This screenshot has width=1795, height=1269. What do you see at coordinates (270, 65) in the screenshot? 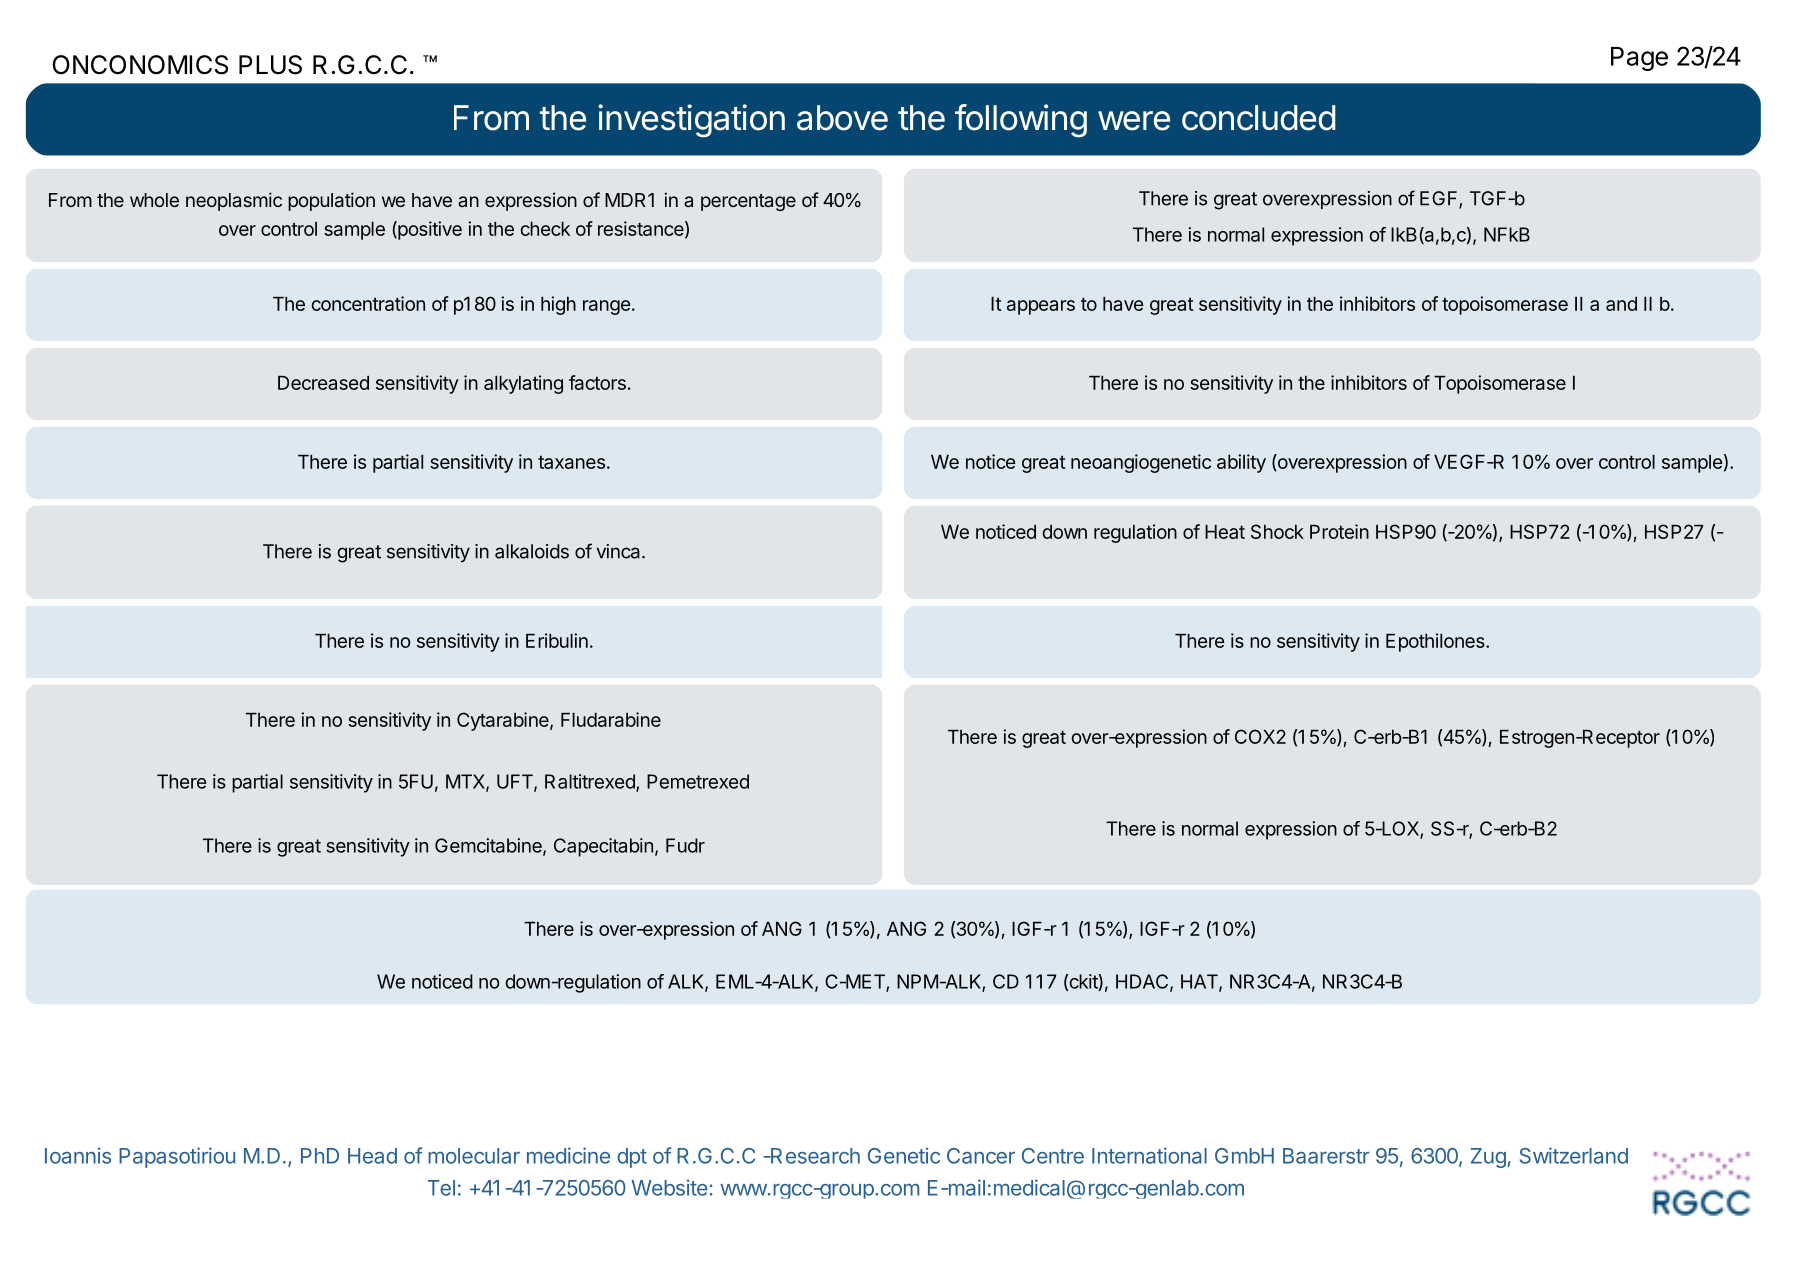
I see `PLUS` at bounding box center [270, 65].
